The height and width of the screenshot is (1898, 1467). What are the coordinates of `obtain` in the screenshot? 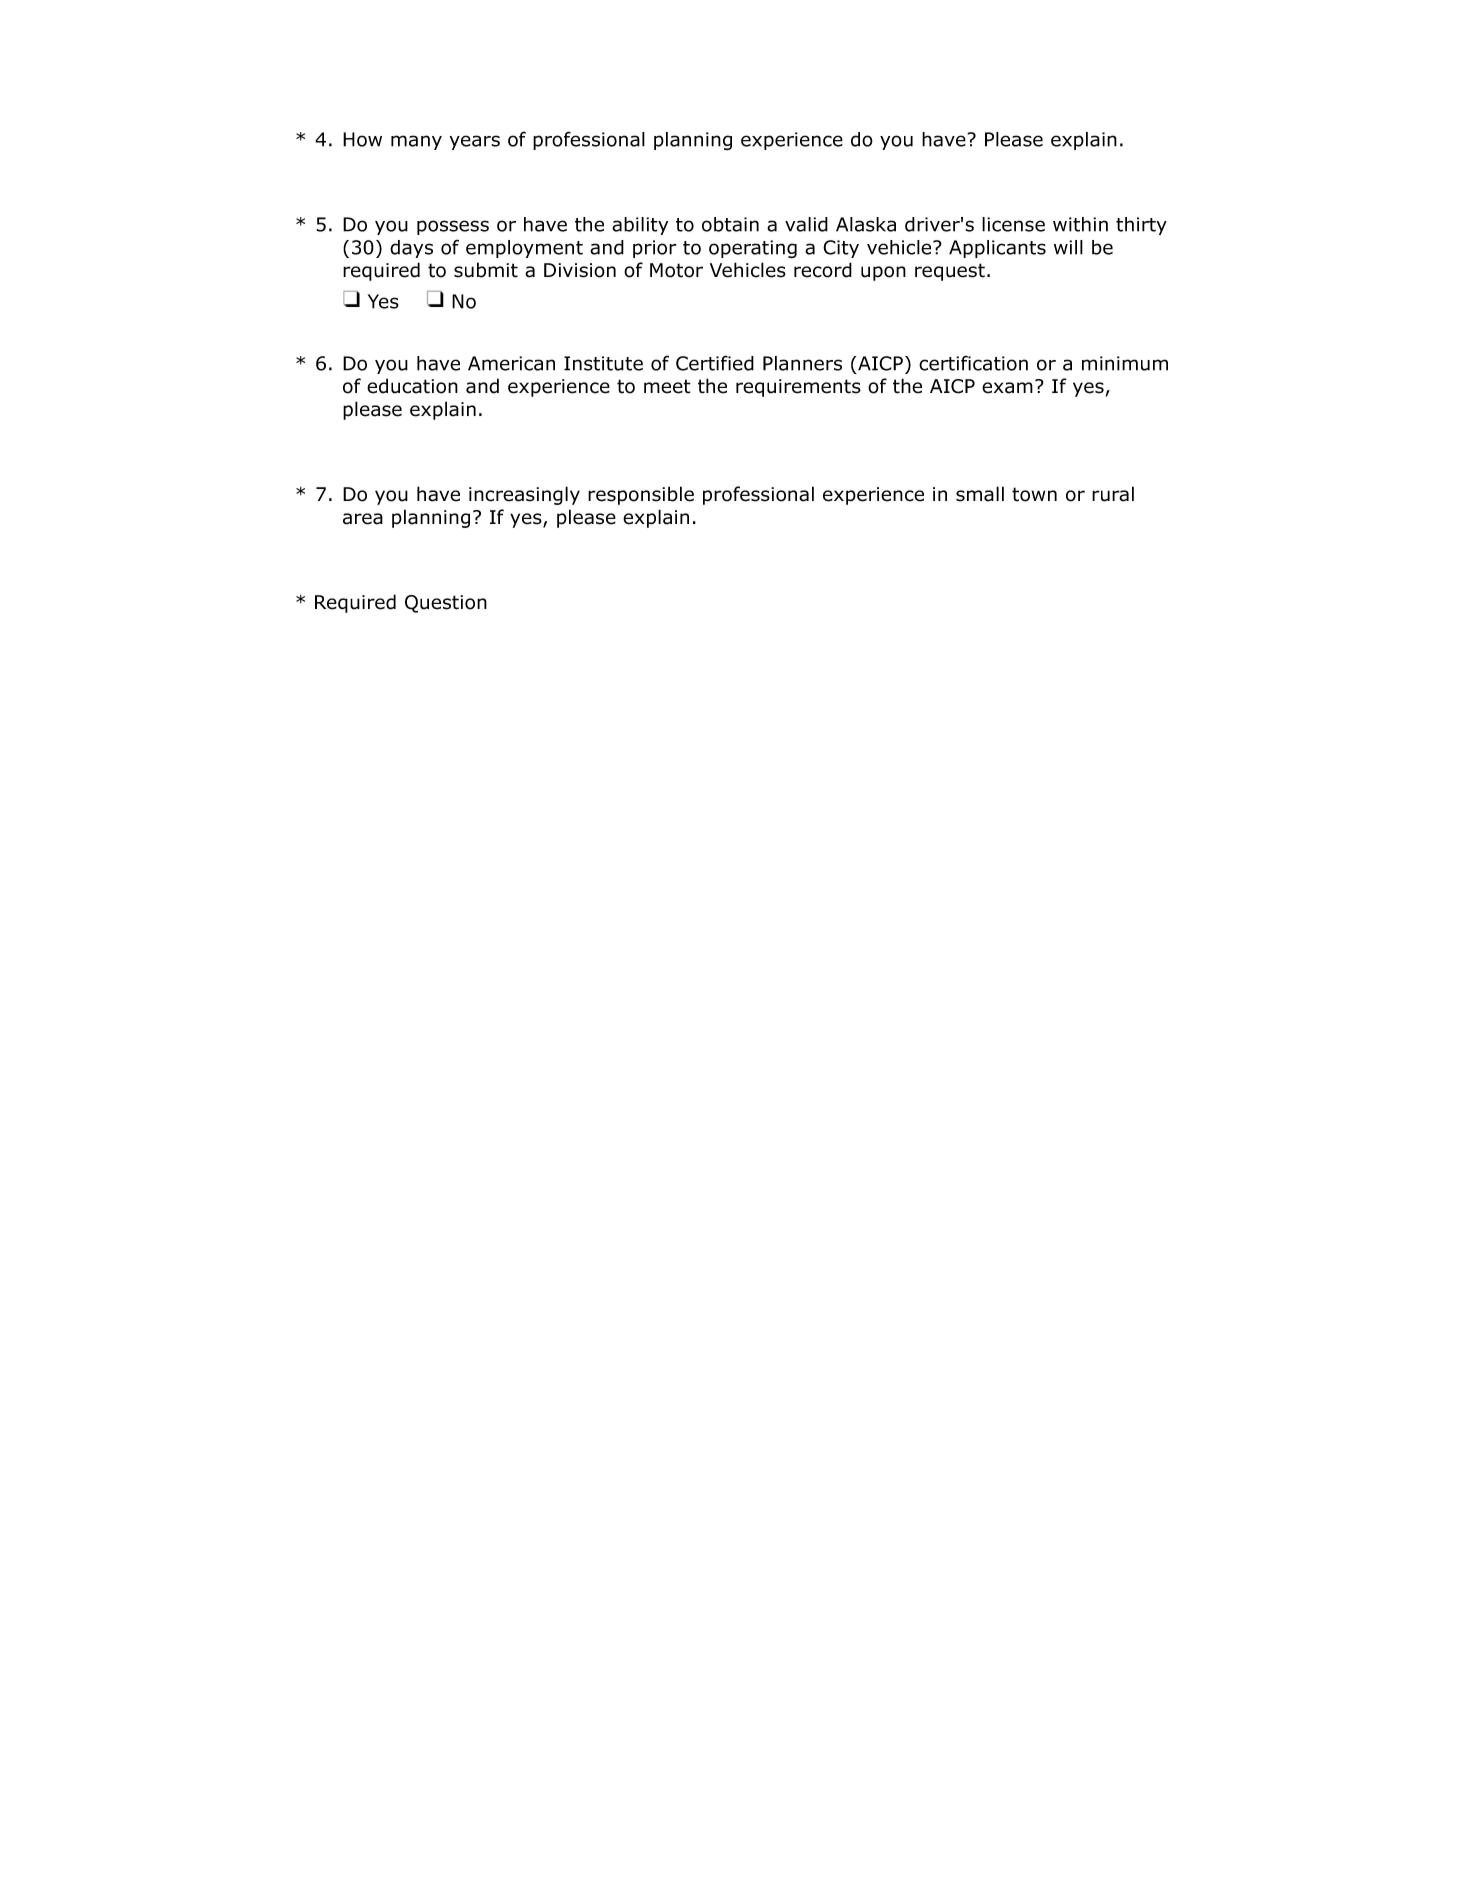 It's located at (730, 224).
